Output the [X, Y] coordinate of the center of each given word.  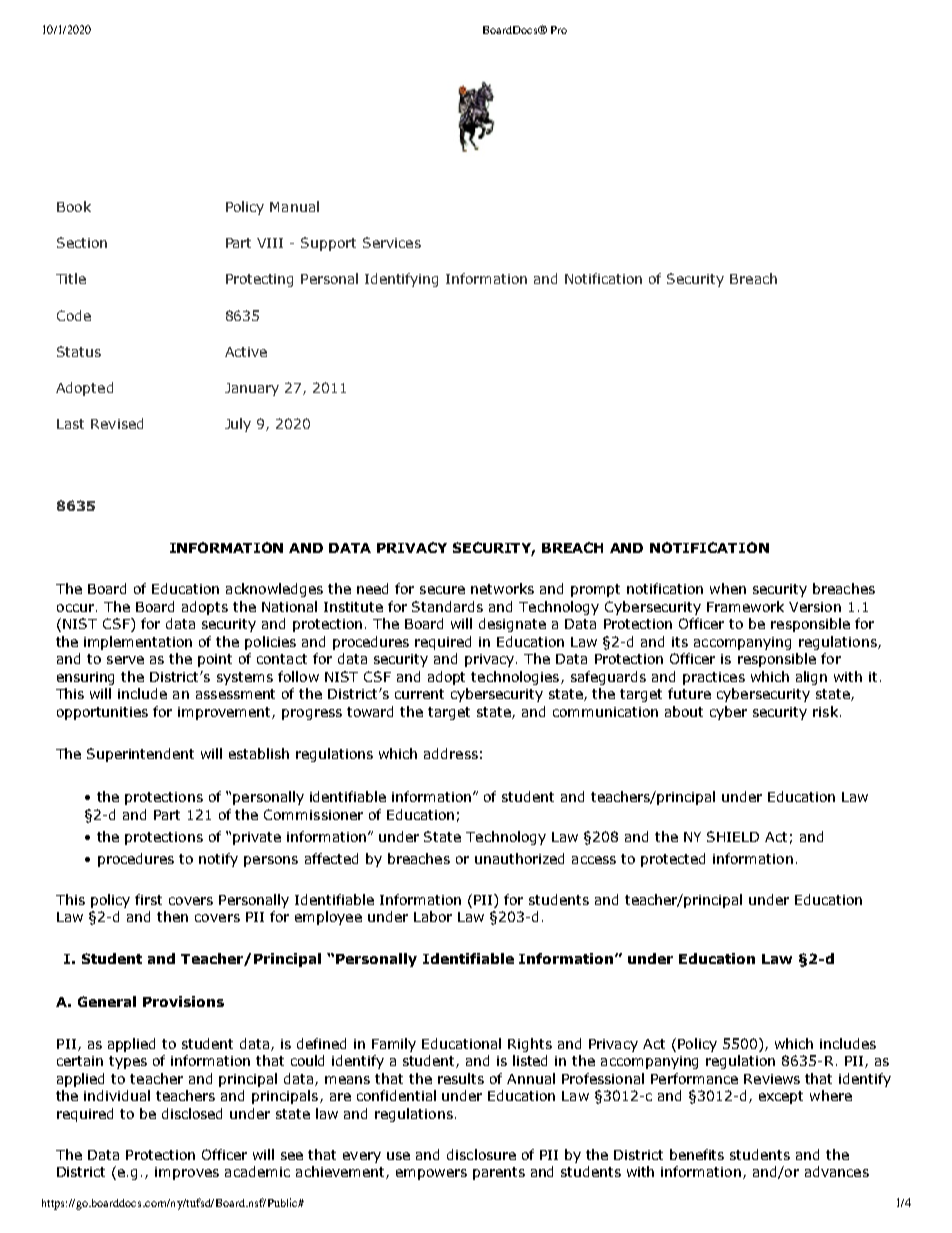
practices [714, 678]
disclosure [481, 1154]
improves [187, 1173]
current [419, 694]
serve [125, 660]
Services [392, 242]
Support [328, 244]
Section [82, 242]
